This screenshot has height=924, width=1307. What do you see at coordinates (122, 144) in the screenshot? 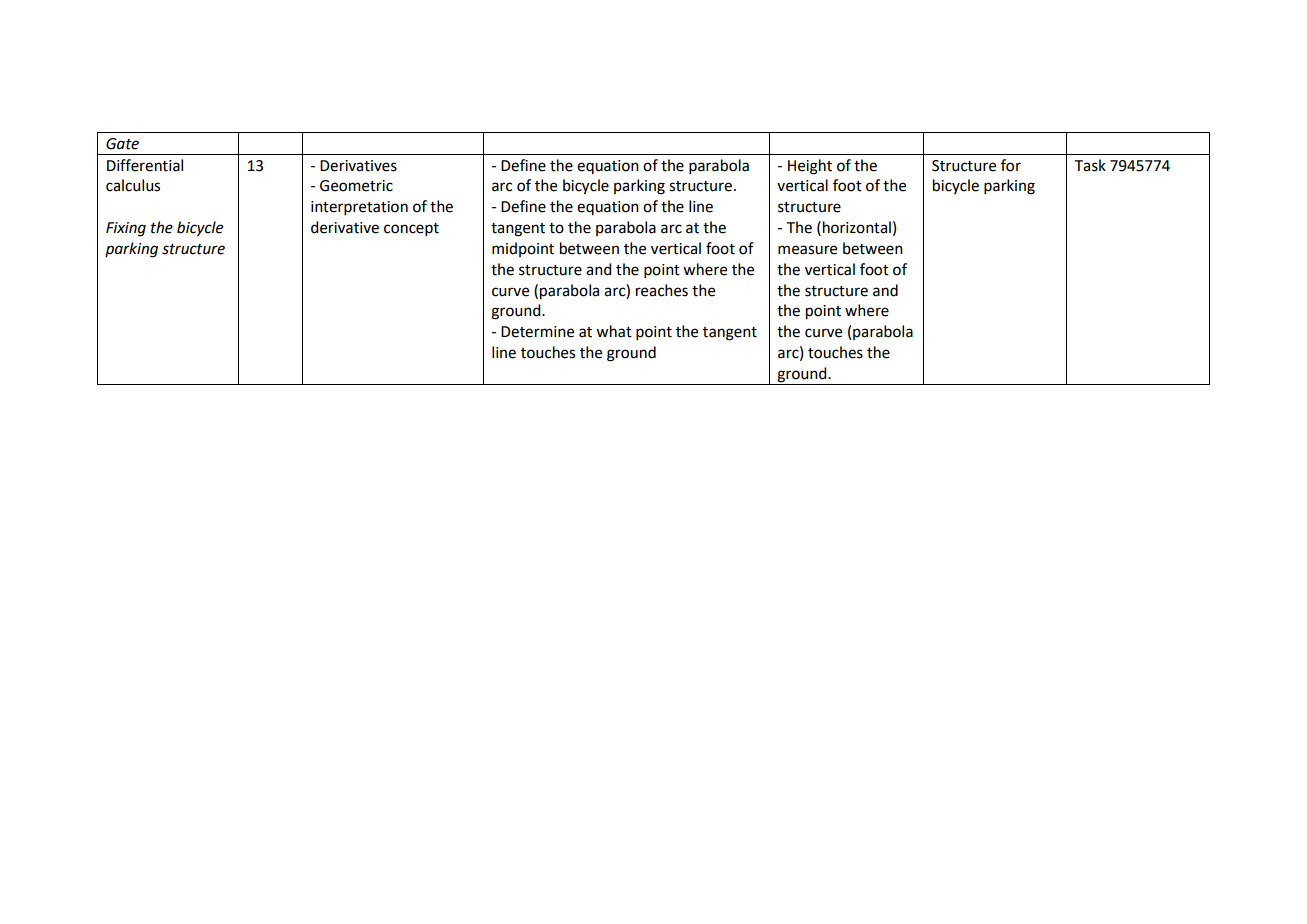
I see `Gate` at bounding box center [122, 144].
